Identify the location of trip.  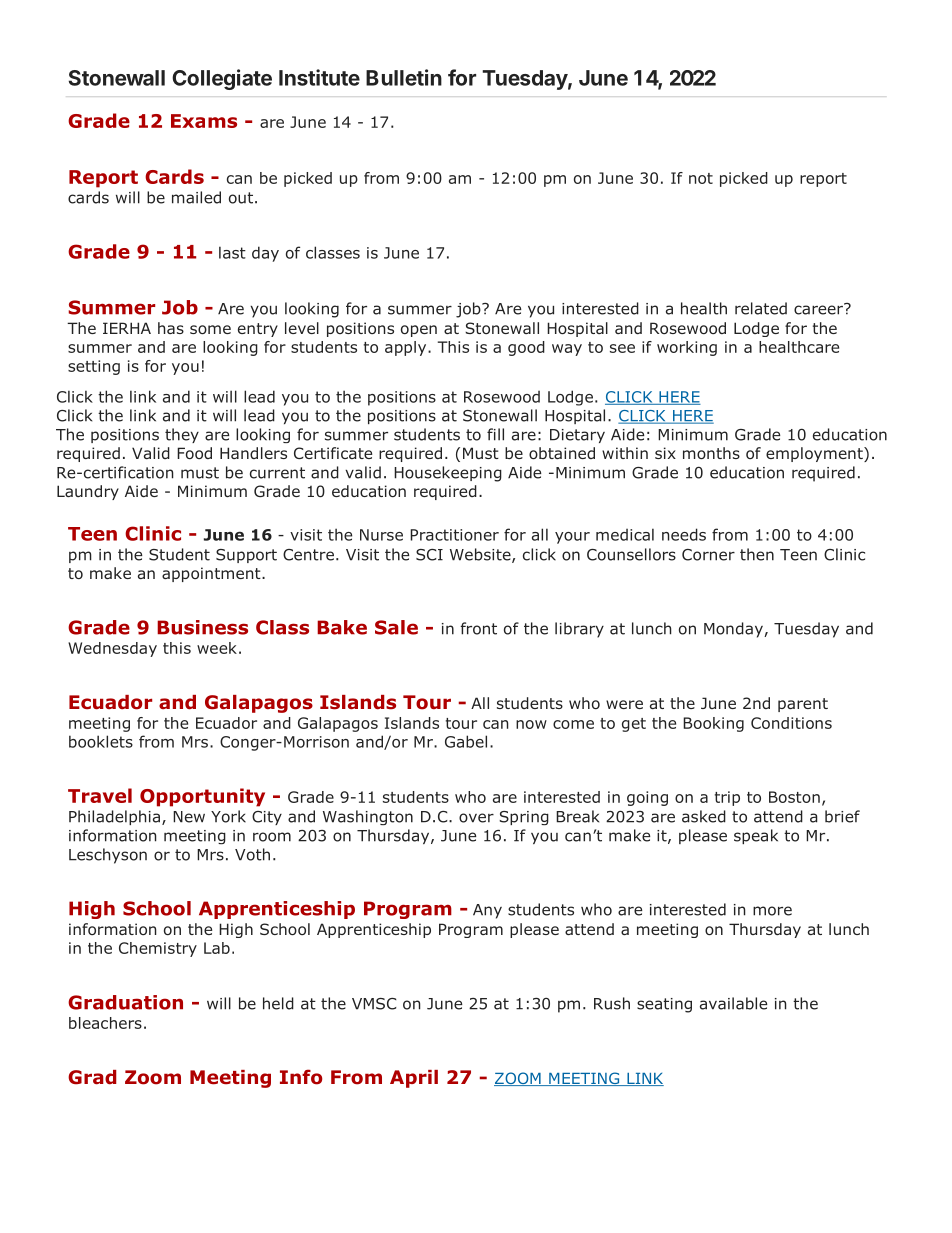
(727, 798).
